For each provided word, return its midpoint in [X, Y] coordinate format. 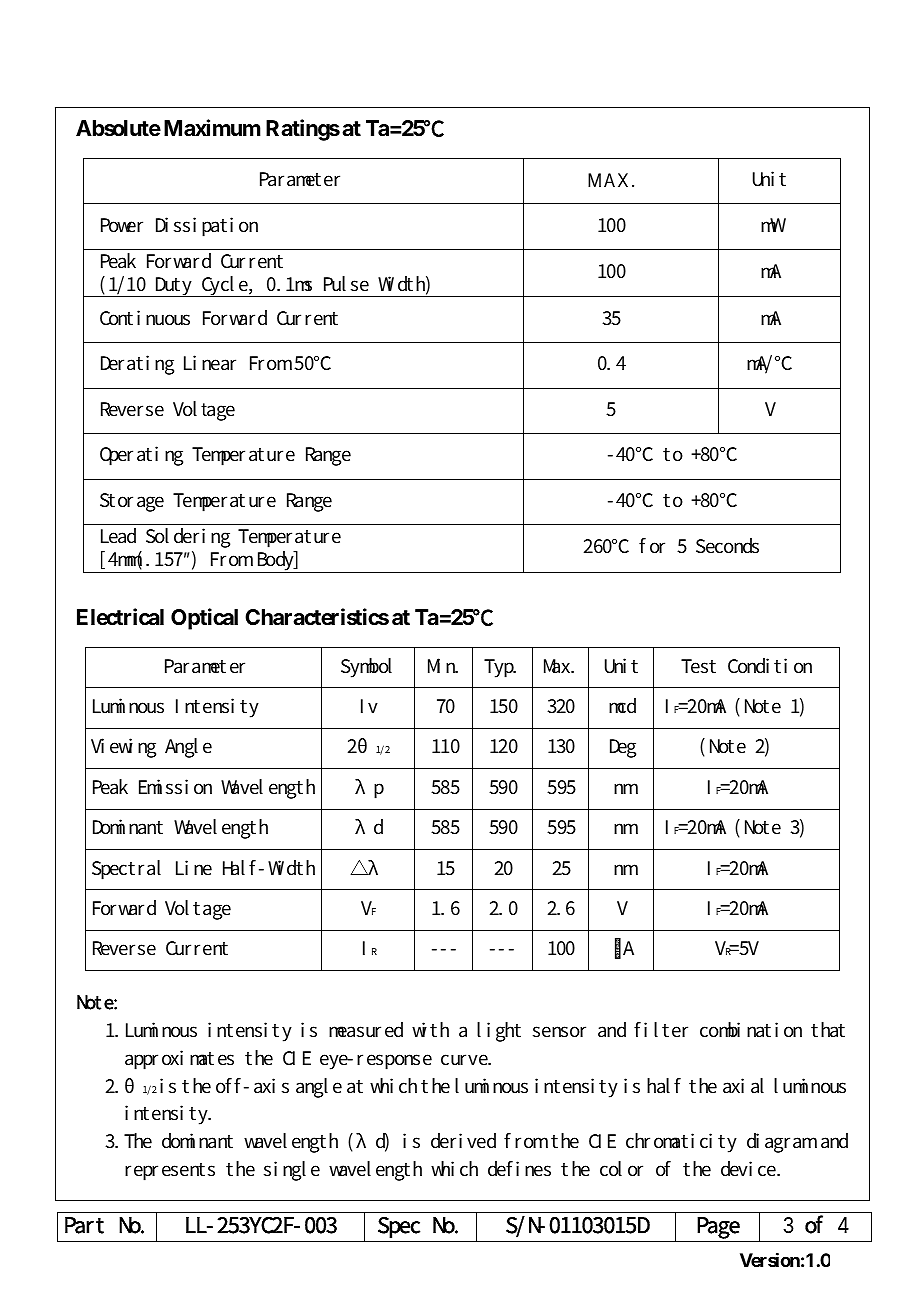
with [430, 1029]
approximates [179, 1060]
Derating [137, 365]
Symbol [366, 668]
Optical [204, 619]
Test [698, 666]
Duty [174, 287]
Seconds [727, 546]
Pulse [346, 284]
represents [170, 1172]
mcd [622, 706]
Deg [623, 748]
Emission [175, 787]
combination [751, 1030]
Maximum [212, 128]
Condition [770, 666]
